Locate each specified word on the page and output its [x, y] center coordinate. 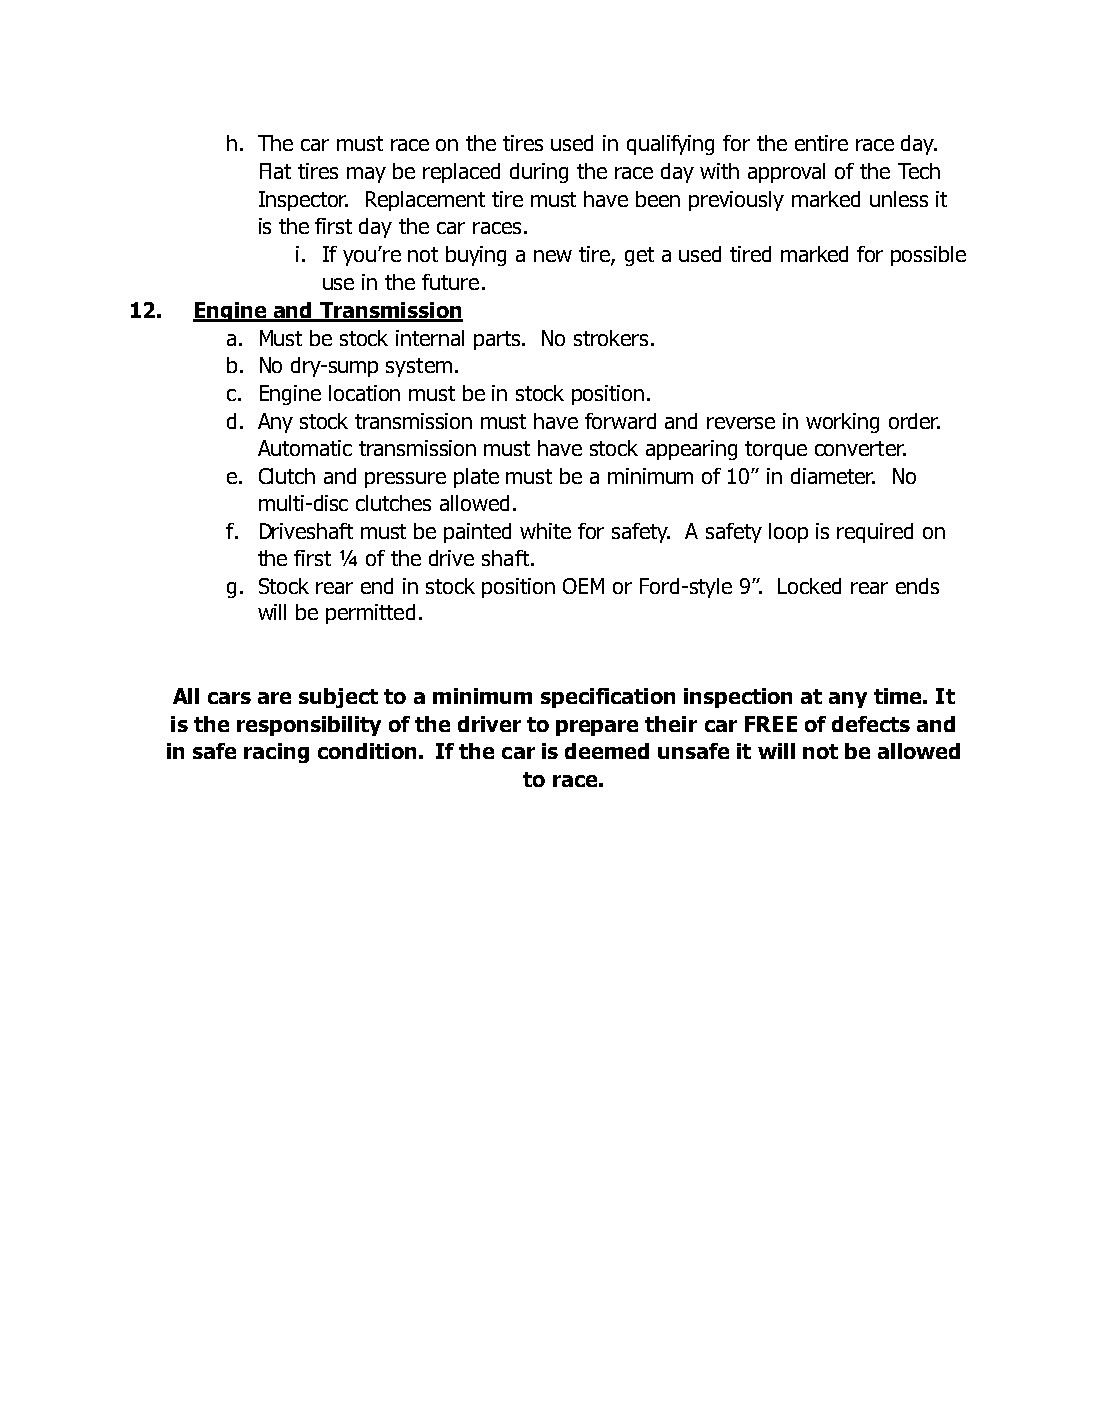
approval [786, 173]
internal [430, 338]
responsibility [309, 726]
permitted [370, 614]
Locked [809, 586]
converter [860, 448]
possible [928, 256]
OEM [583, 586]
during [539, 173]
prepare [597, 728]
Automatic [305, 448]
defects [871, 724]
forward [620, 421]
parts [498, 340]
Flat [275, 171]
